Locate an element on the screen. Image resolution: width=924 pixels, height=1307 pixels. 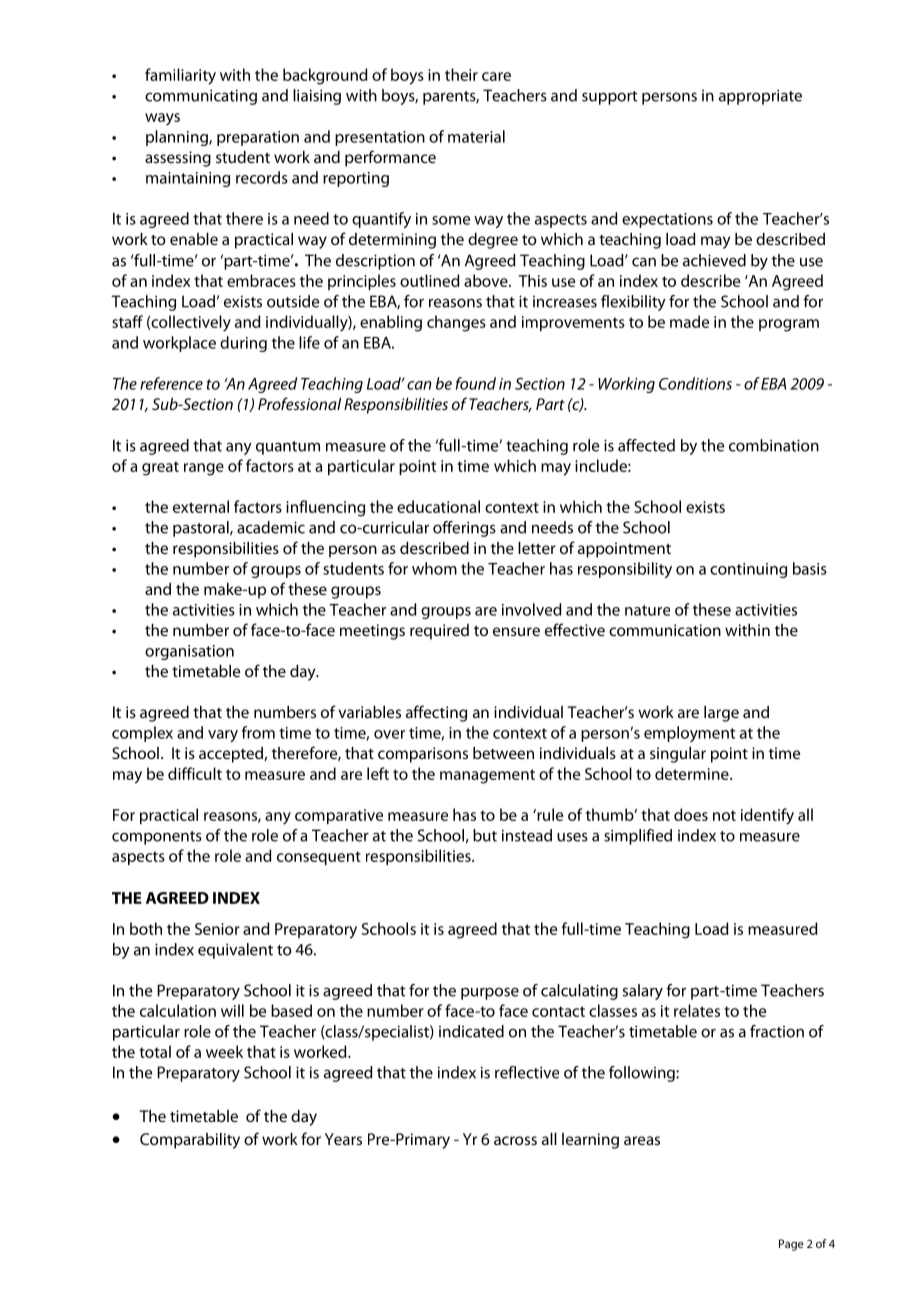
range is located at coordinates (204, 469).
